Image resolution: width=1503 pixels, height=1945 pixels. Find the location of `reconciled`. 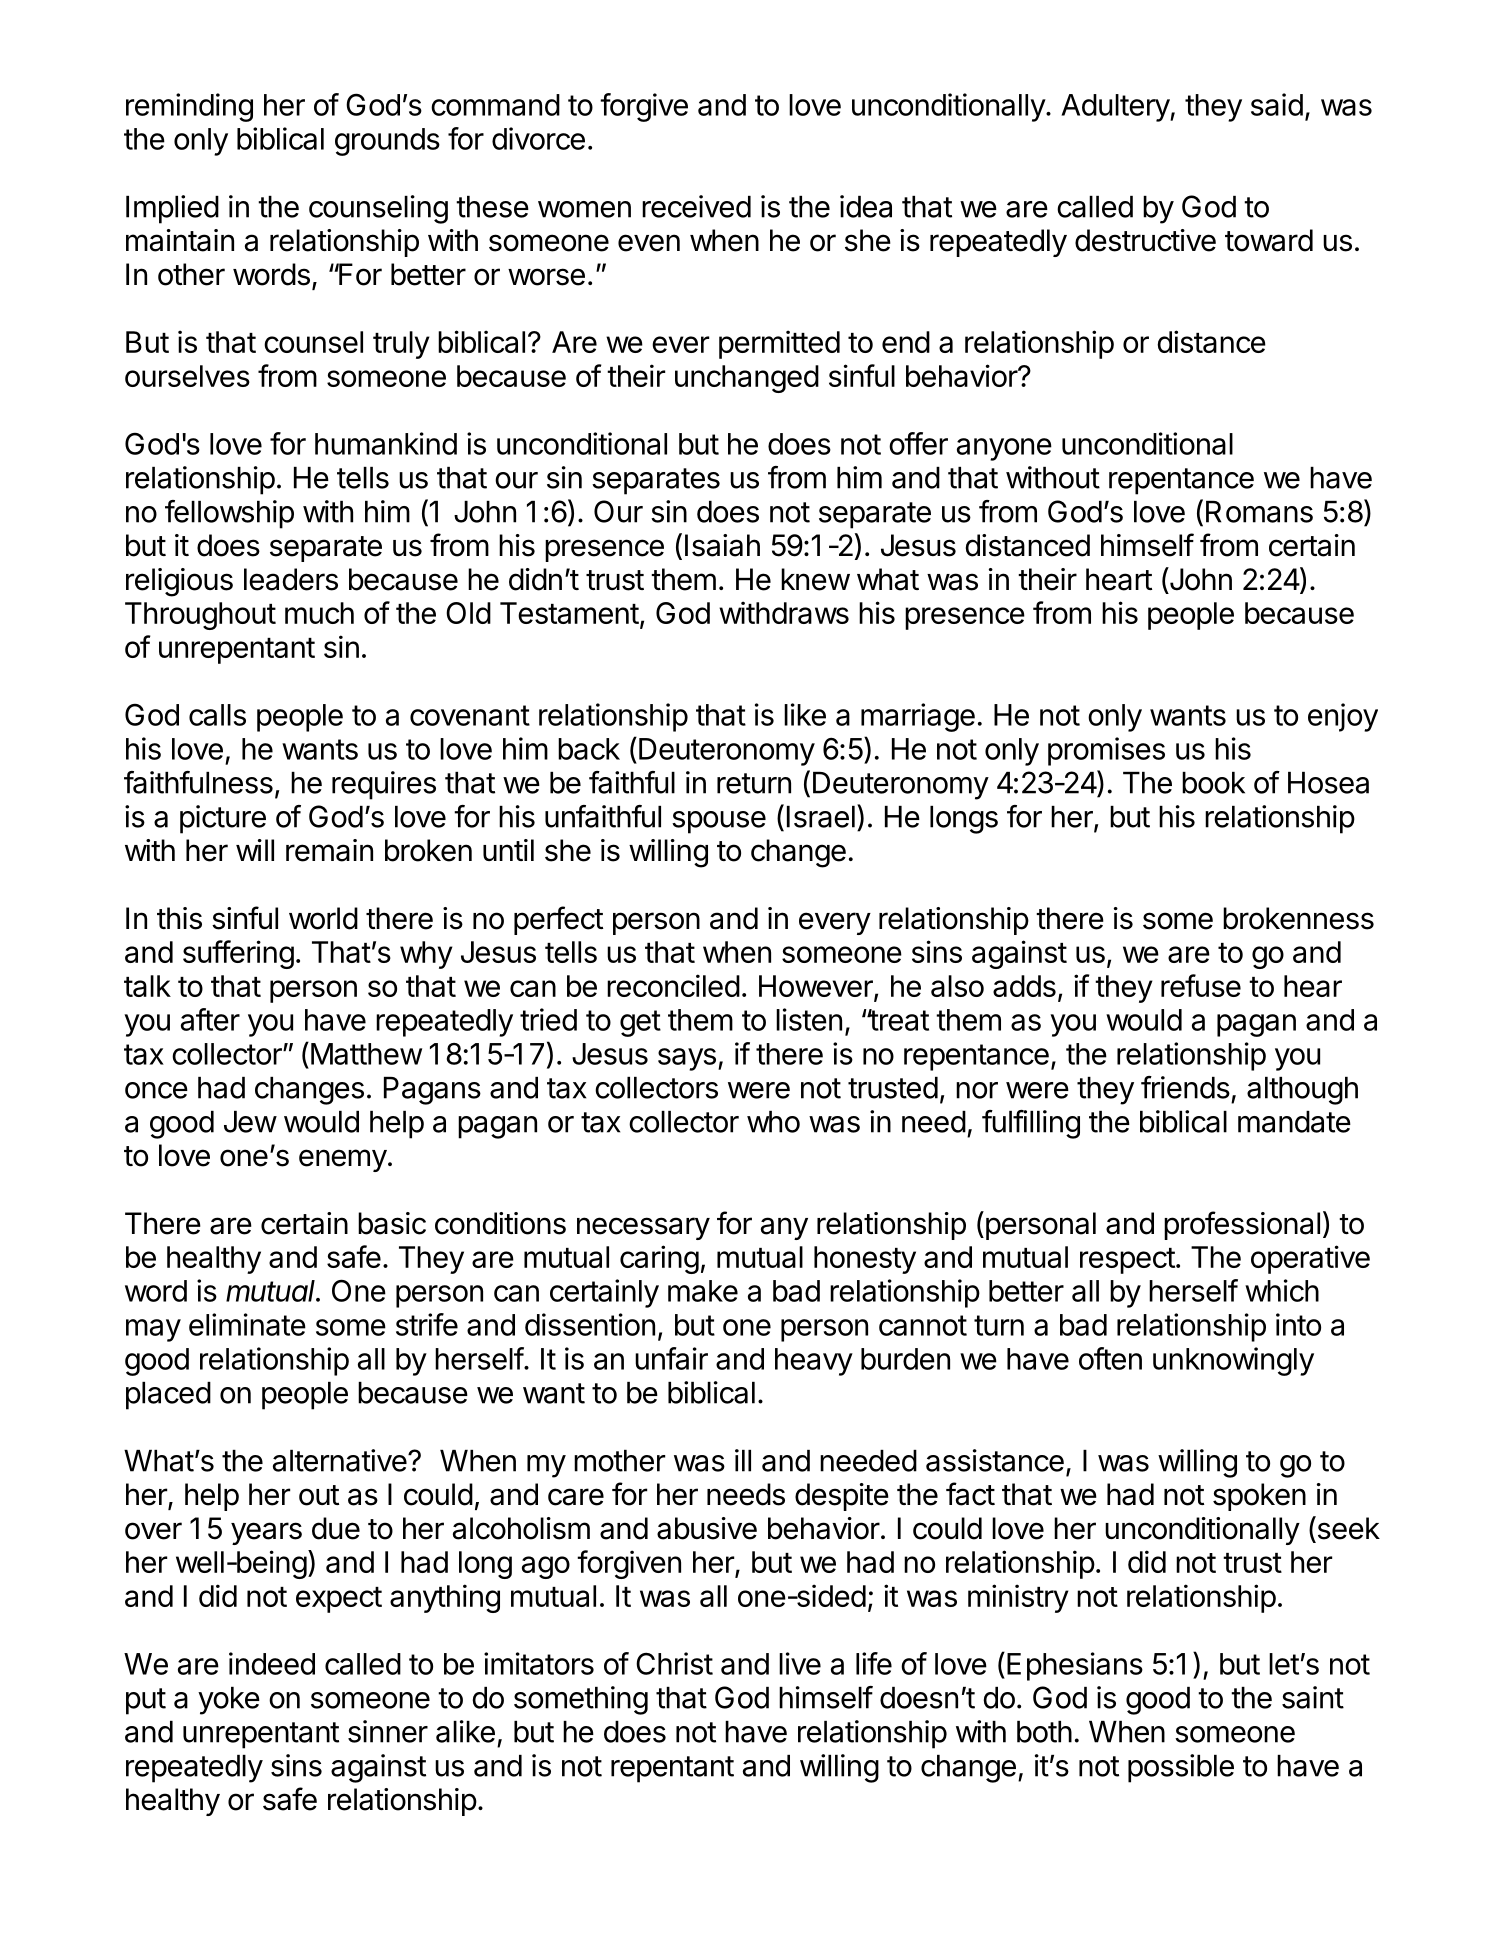

reconciled is located at coordinates (673, 985).
